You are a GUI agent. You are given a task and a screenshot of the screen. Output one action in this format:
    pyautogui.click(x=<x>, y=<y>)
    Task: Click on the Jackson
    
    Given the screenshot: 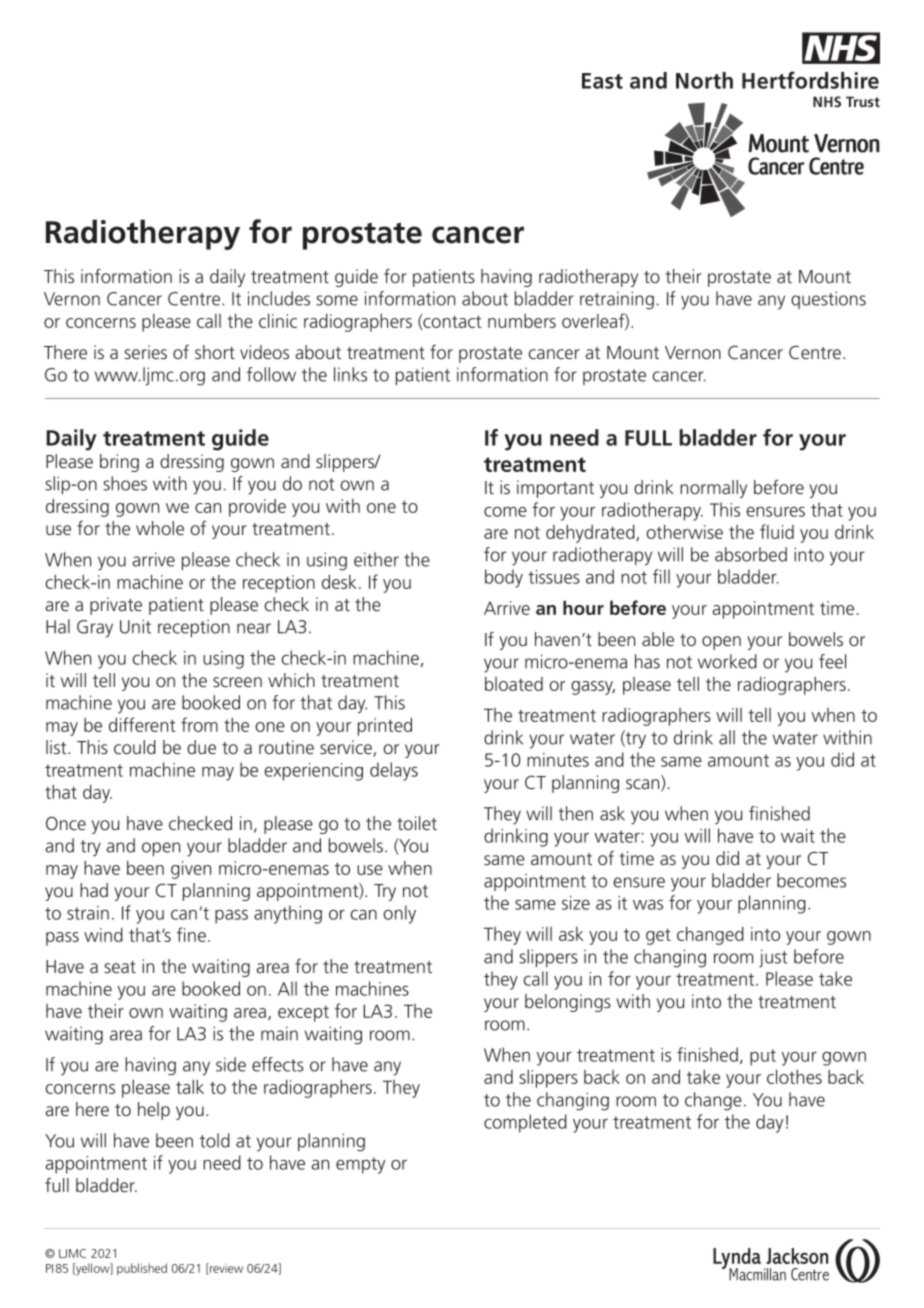 What is the action you would take?
    pyautogui.click(x=797, y=1256)
